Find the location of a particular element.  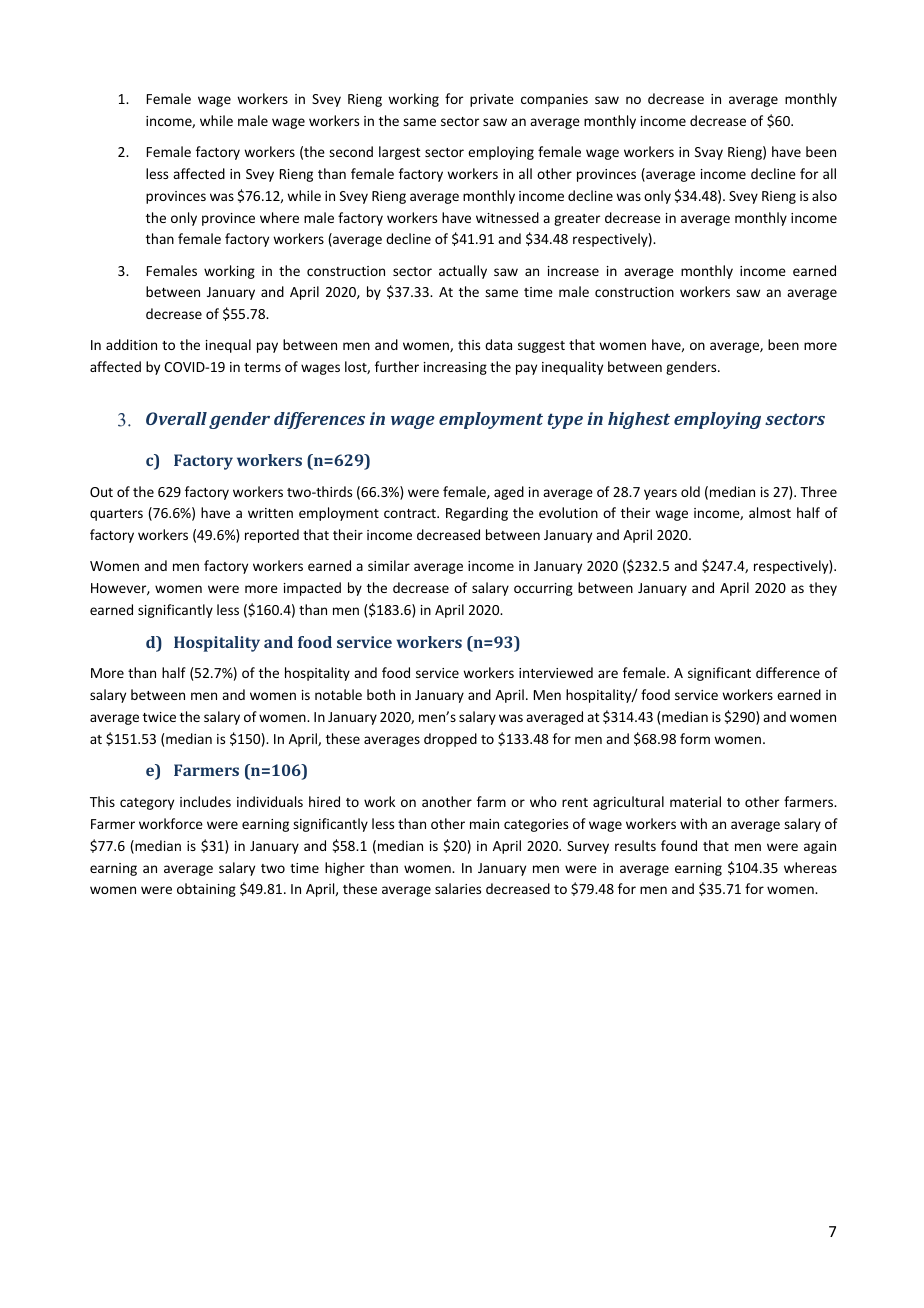

salaries is located at coordinates (458, 888).
